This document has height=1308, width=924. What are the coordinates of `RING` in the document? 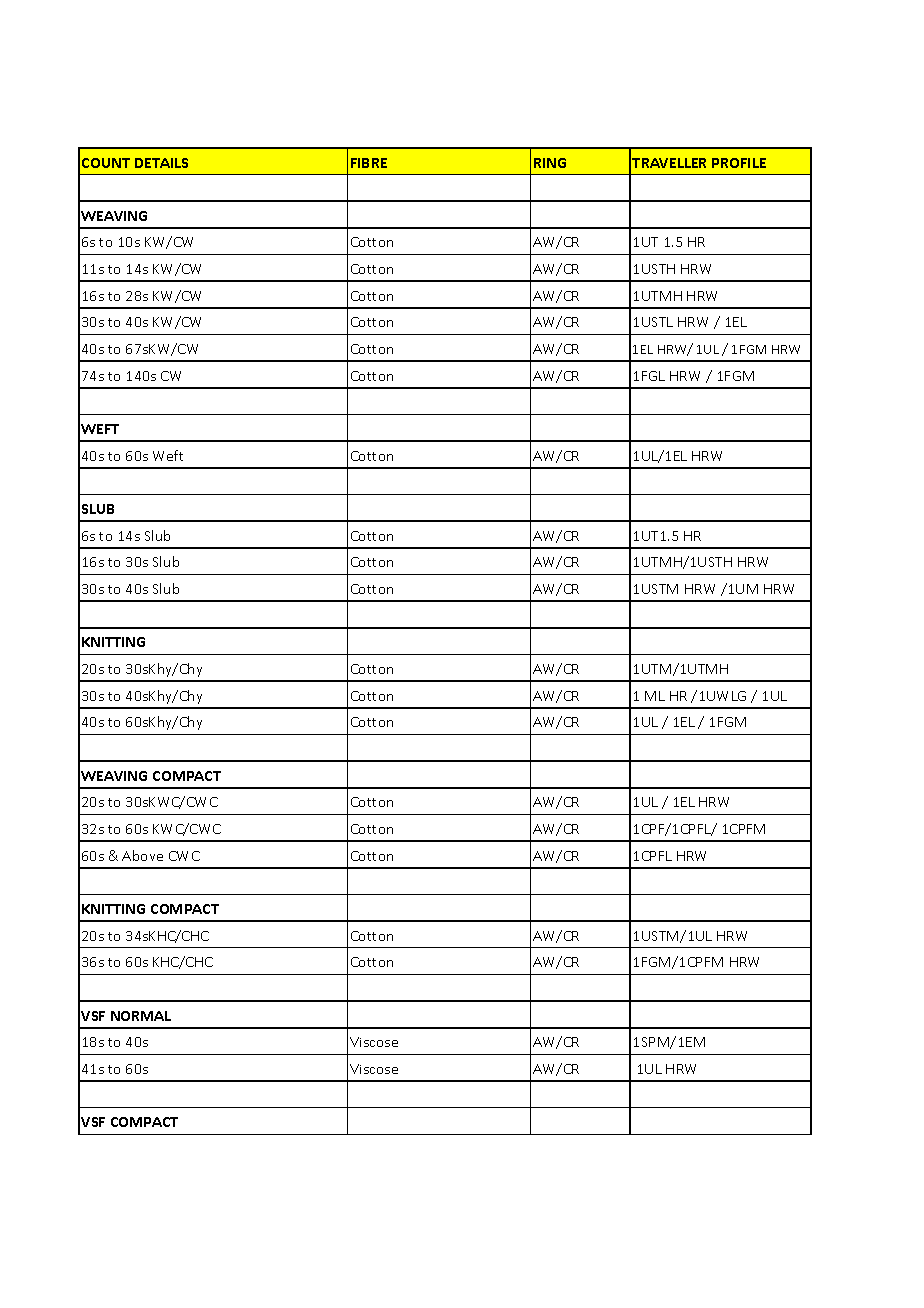 It's located at (550, 163).
